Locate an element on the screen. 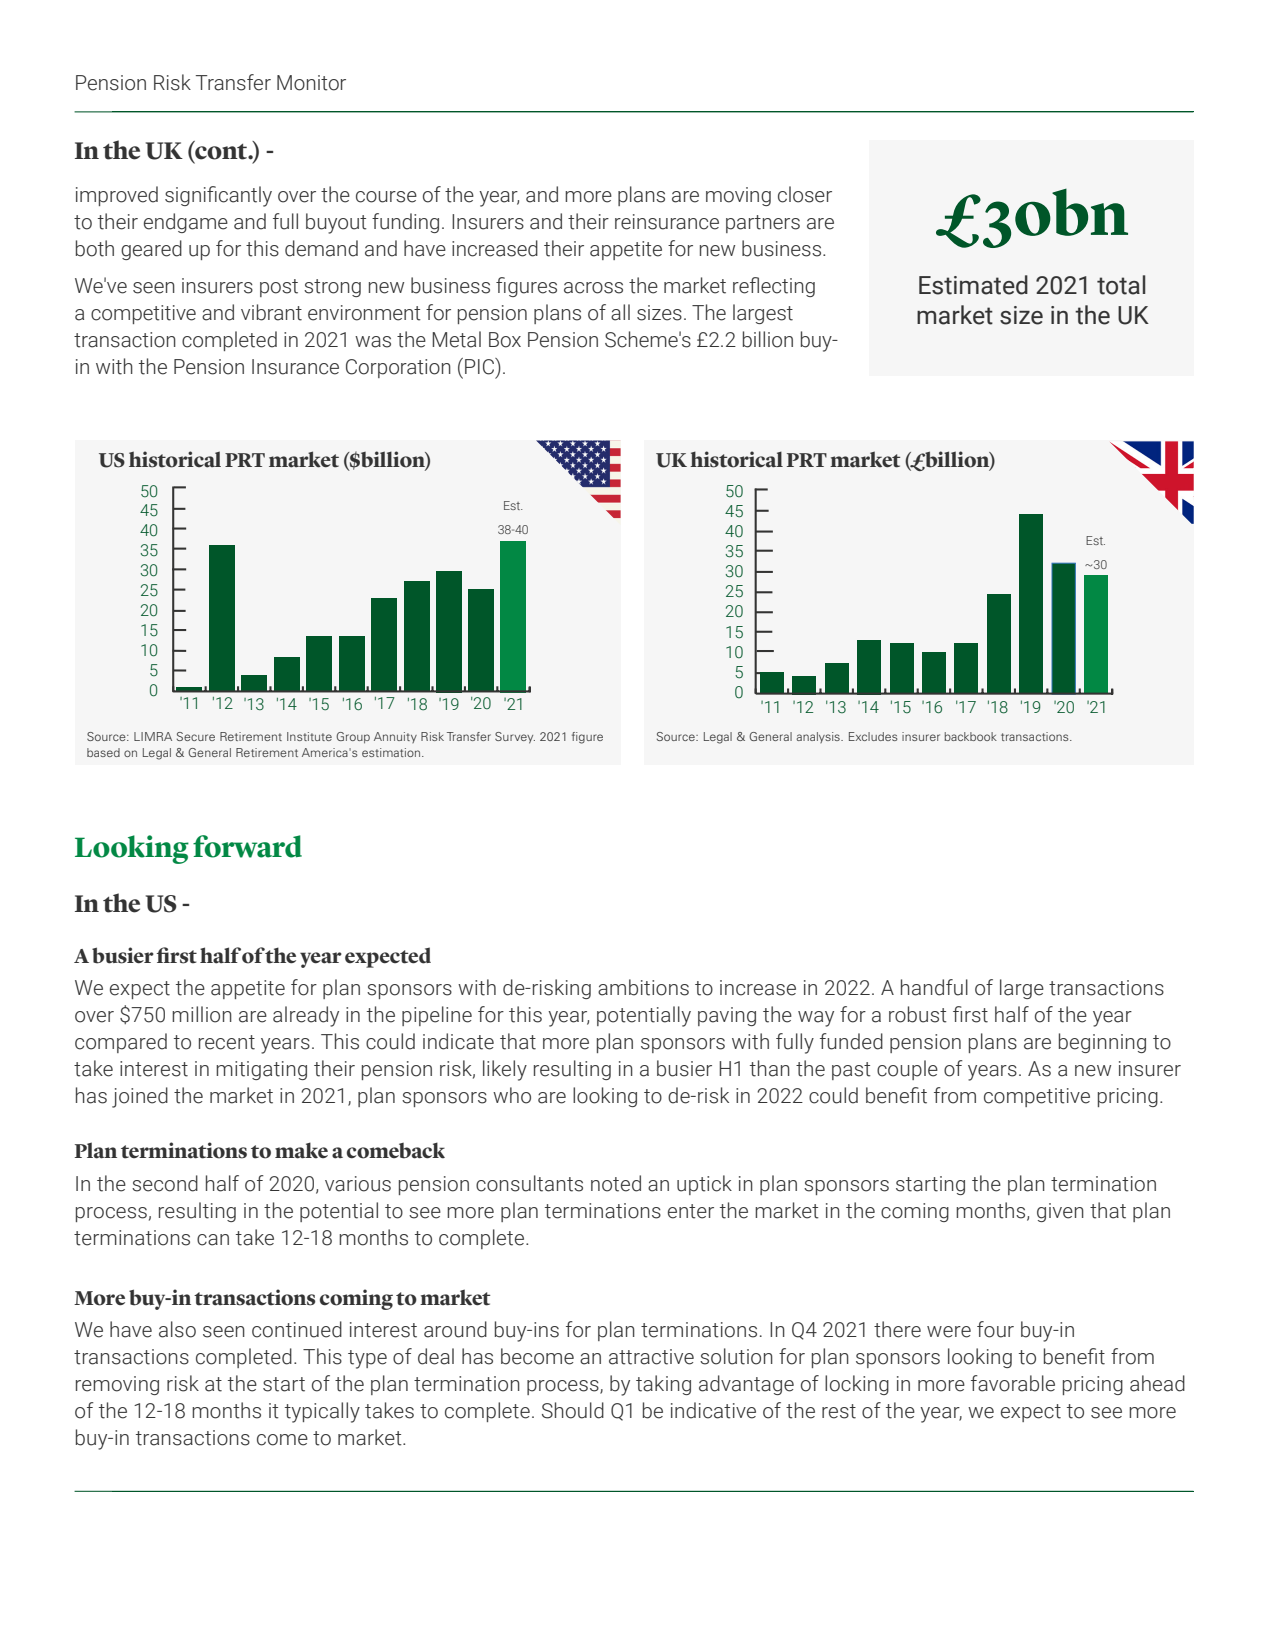  closer is located at coordinates (805, 194).
